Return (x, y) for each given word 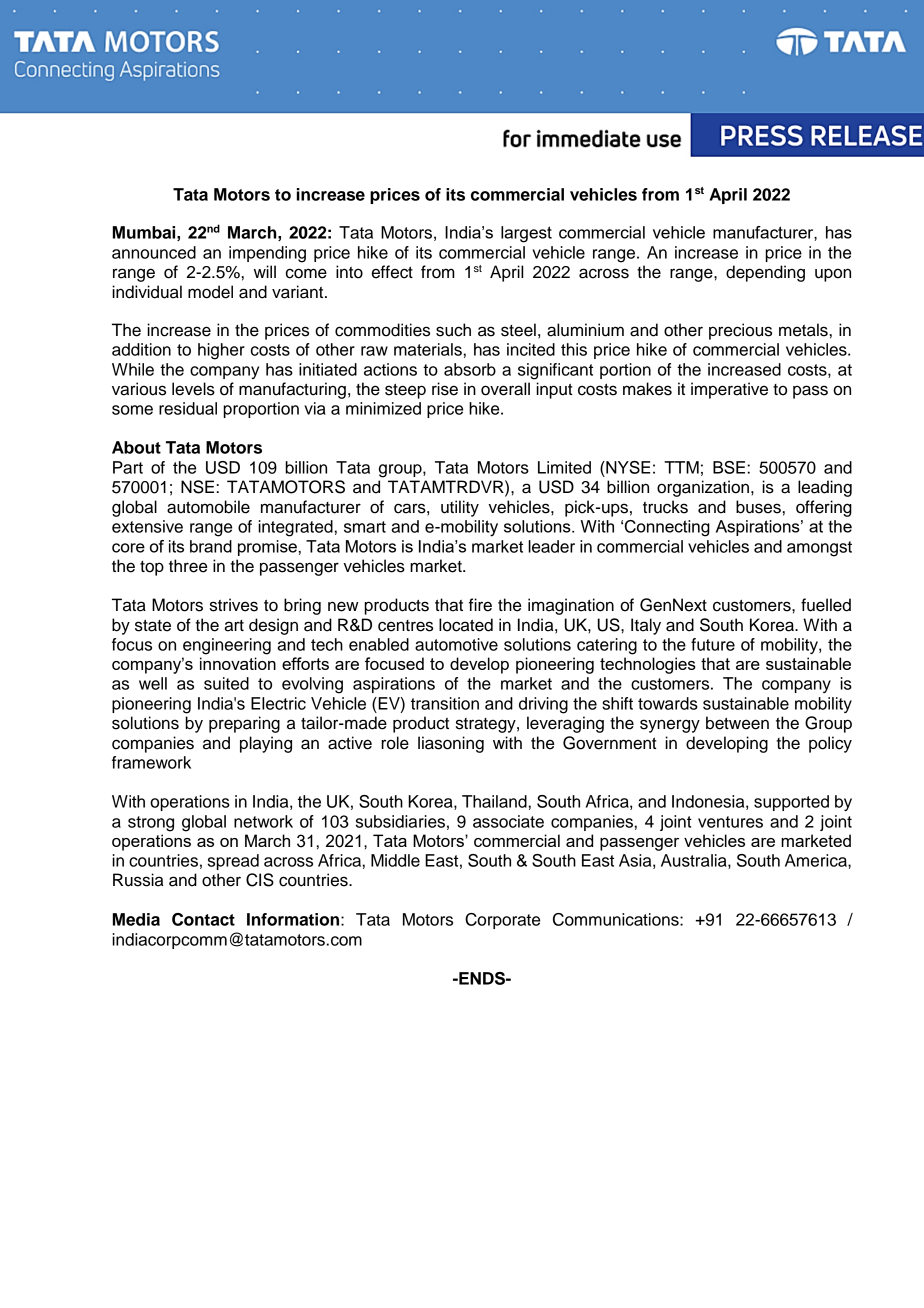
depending (765, 273)
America (817, 860)
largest (526, 234)
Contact (203, 919)
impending (267, 254)
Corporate (502, 921)
